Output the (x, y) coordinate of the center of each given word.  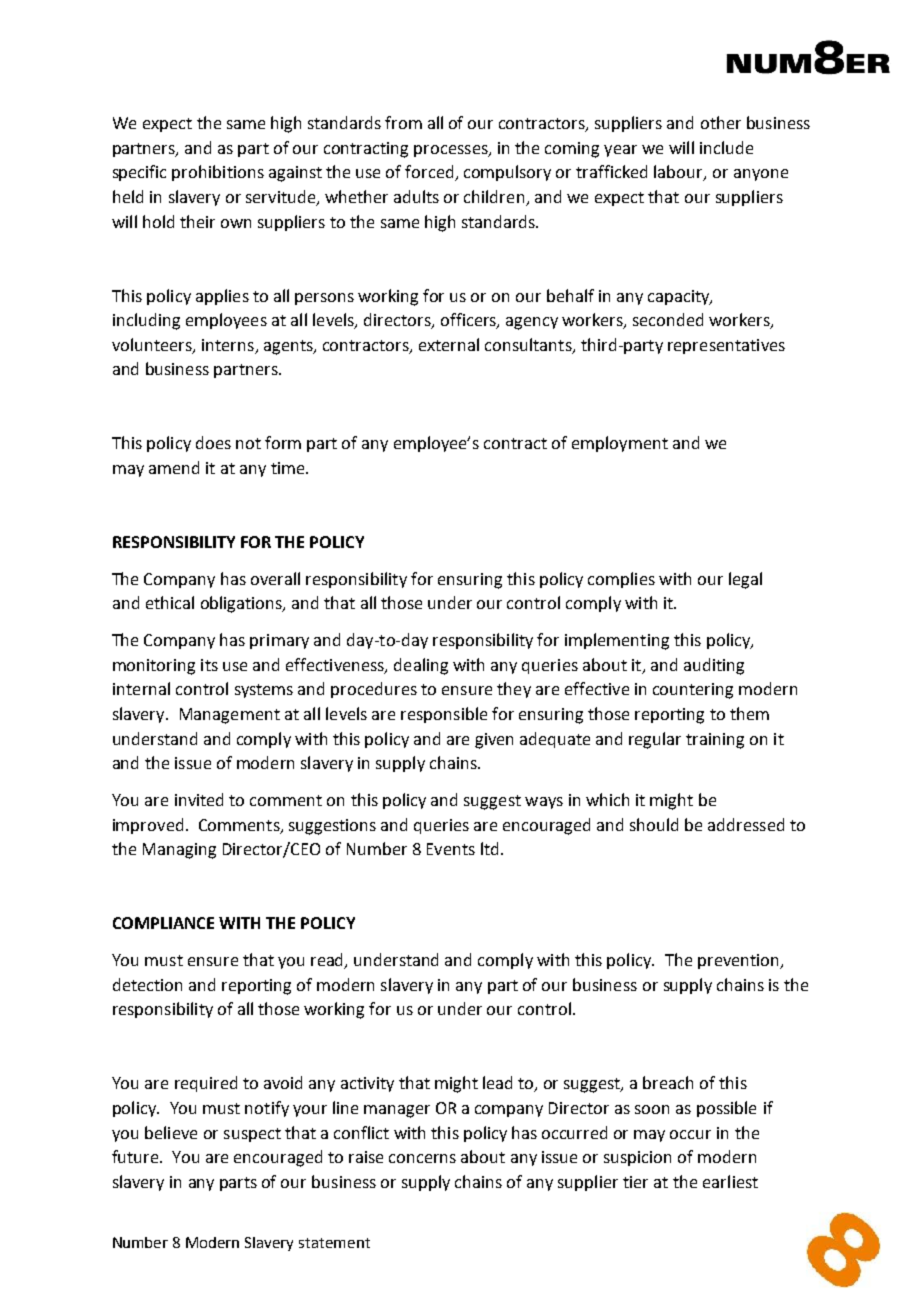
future (136, 1156)
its (209, 665)
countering (693, 691)
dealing (421, 666)
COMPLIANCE (163, 923)
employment (620, 444)
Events (451, 849)
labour (679, 173)
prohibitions (218, 173)
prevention (740, 961)
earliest (730, 1181)
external (449, 344)
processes (452, 151)
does (213, 442)
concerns (422, 1158)
